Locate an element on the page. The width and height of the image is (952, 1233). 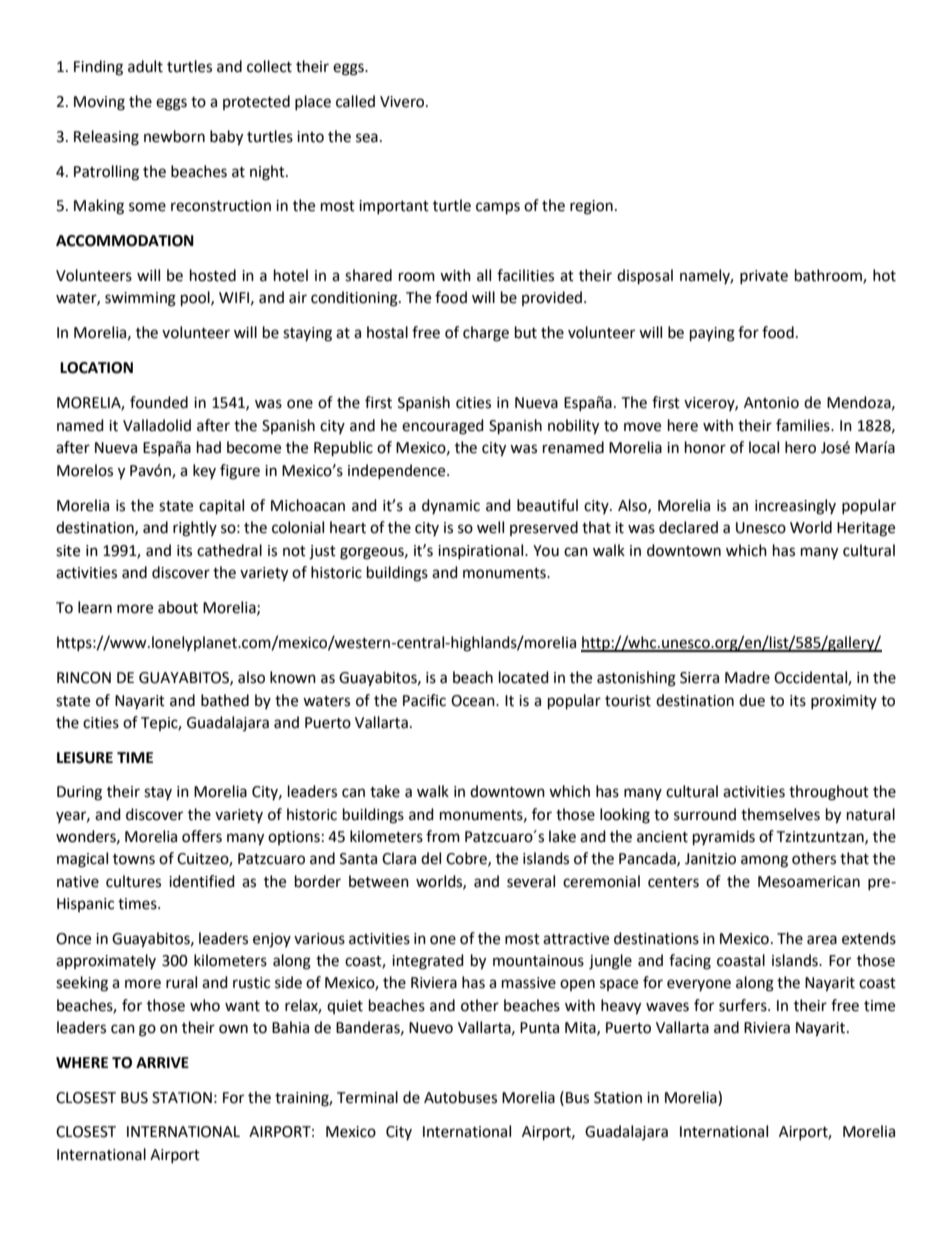
offers is located at coordinates (202, 836).
